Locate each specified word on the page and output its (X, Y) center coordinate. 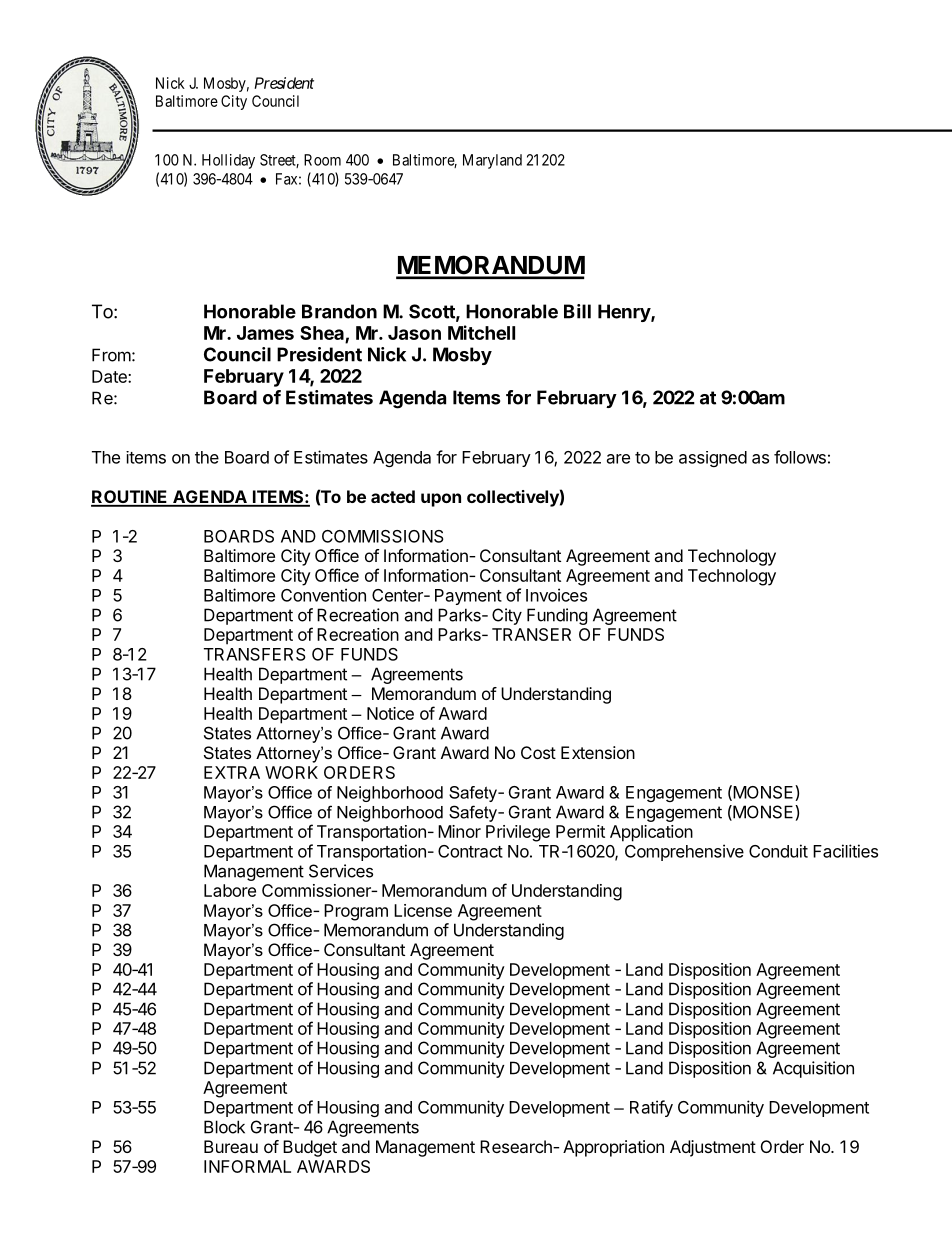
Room (322, 160)
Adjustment (713, 1148)
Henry (625, 313)
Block (224, 1127)
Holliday (228, 161)
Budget (310, 1148)
